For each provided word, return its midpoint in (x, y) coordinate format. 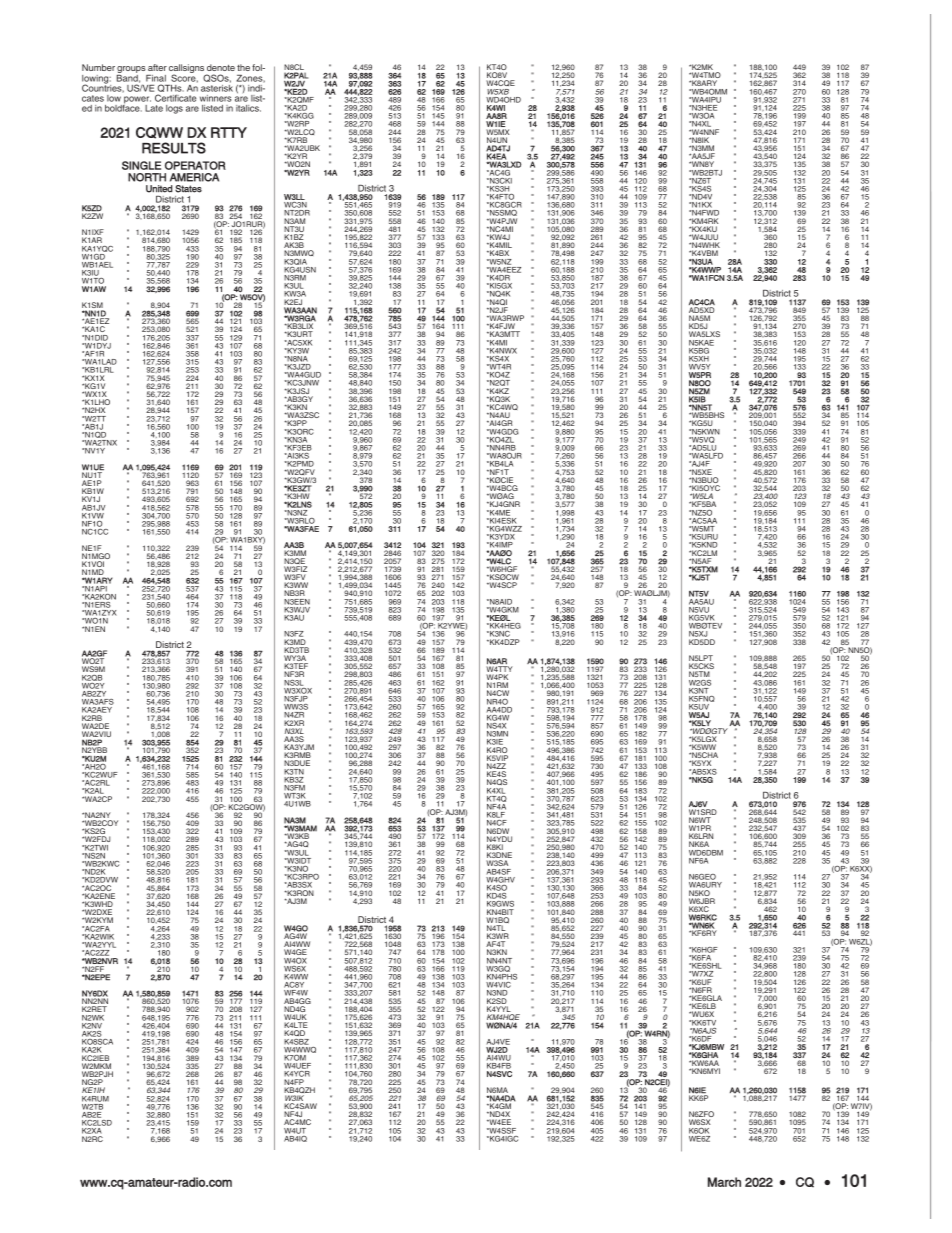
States (188, 189)
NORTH (147, 177)
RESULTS (174, 148)
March (724, 1182)
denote (221, 67)
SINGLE (141, 165)
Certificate (175, 98)
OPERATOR (195, 165)
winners (215, 98)
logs (174, 109)
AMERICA (194, 177)
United (159, 189)
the (243, 67)
